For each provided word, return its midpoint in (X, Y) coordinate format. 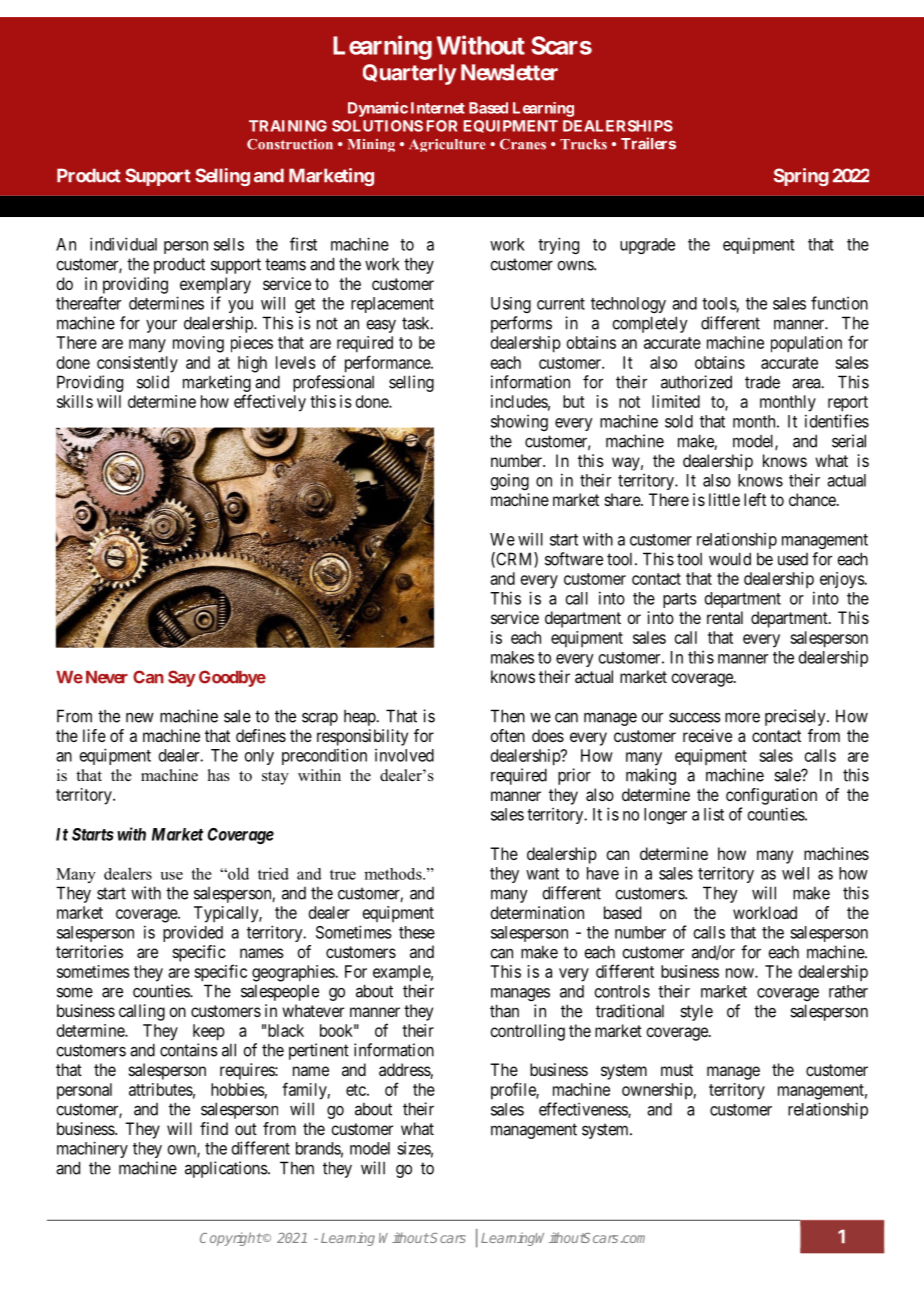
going (509, 481)
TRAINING (288, 126)
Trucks (583, 144)
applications (227, 1169)
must (677, 1070)
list (714, 814)
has (219, 775)
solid (153, 382)
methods (394, 874)
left (755, 499)
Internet (438, 108)
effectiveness (584, 1110)
